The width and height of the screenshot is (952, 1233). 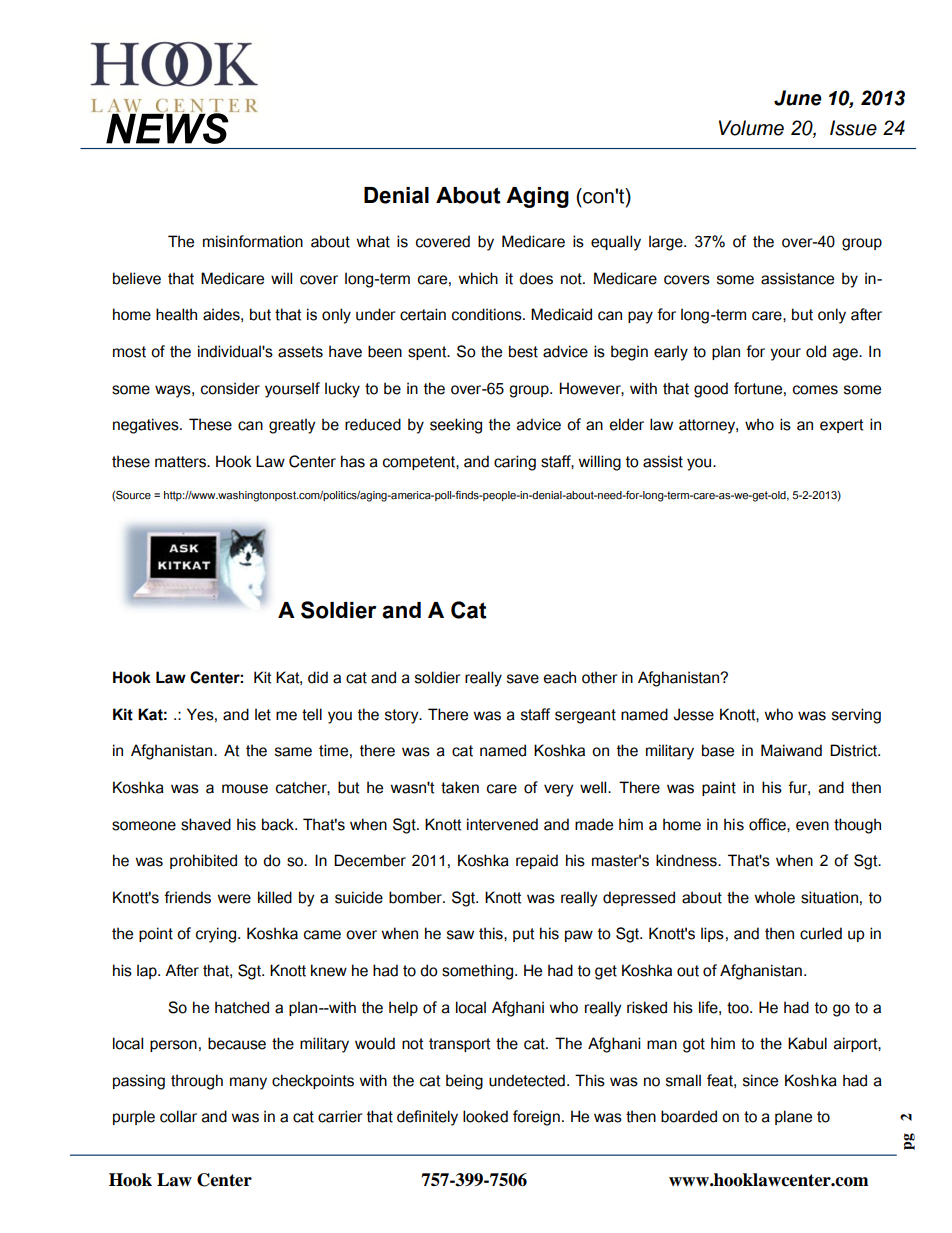 I want to click on Volume, so click(x=751, y=128).
